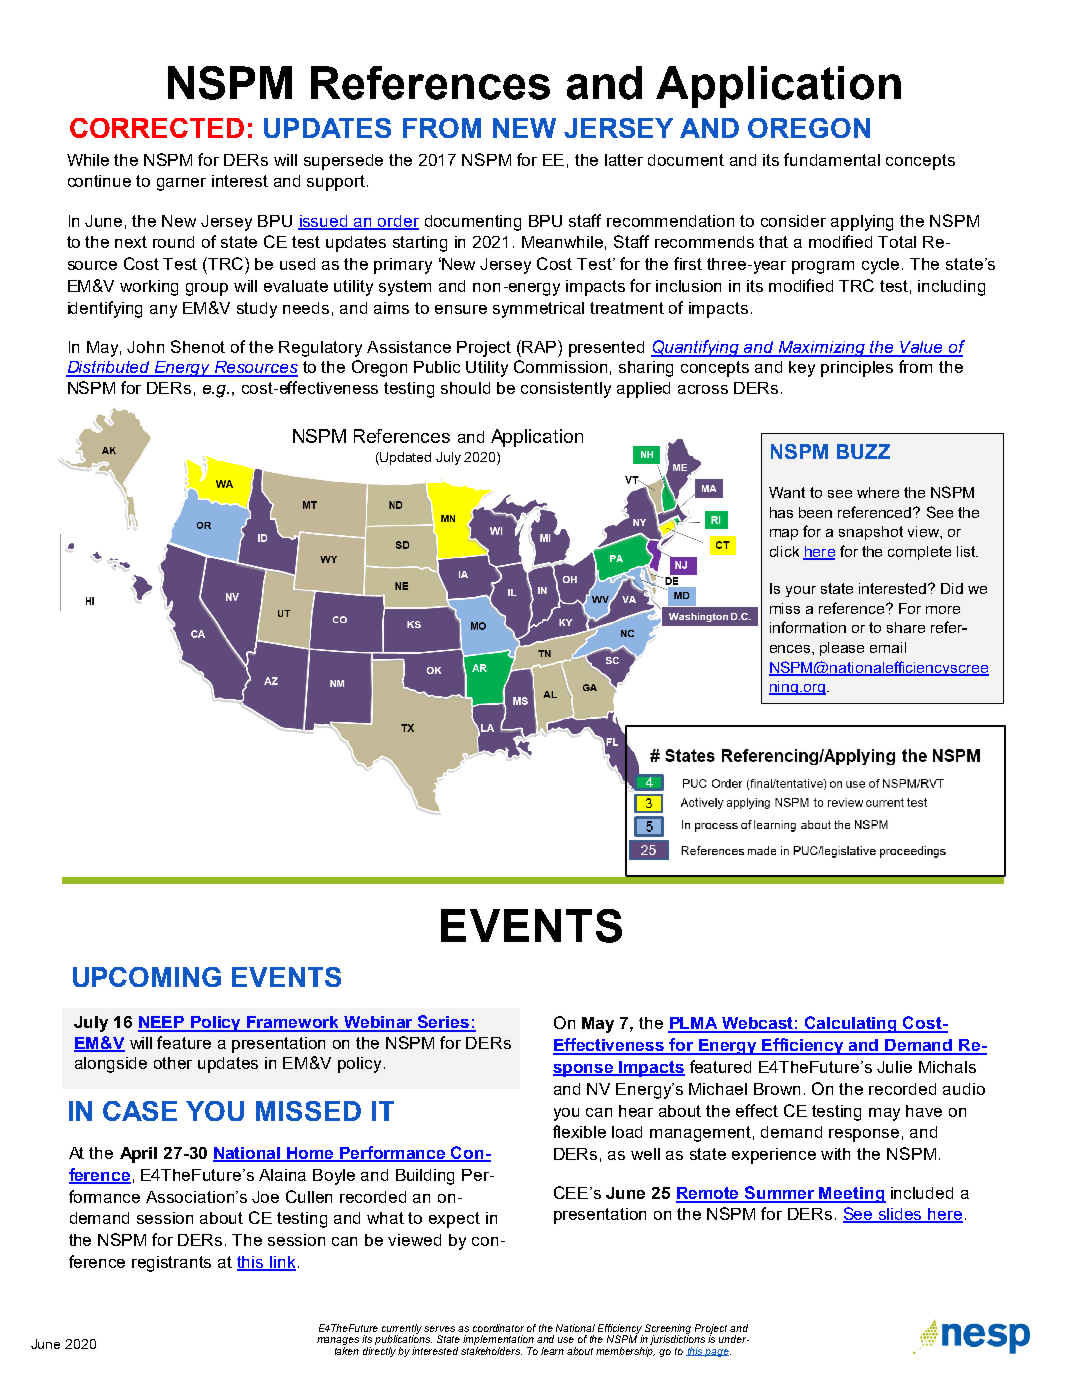 This document has height=1380, width=1066. I want to click on garner, so click(181, 184).
